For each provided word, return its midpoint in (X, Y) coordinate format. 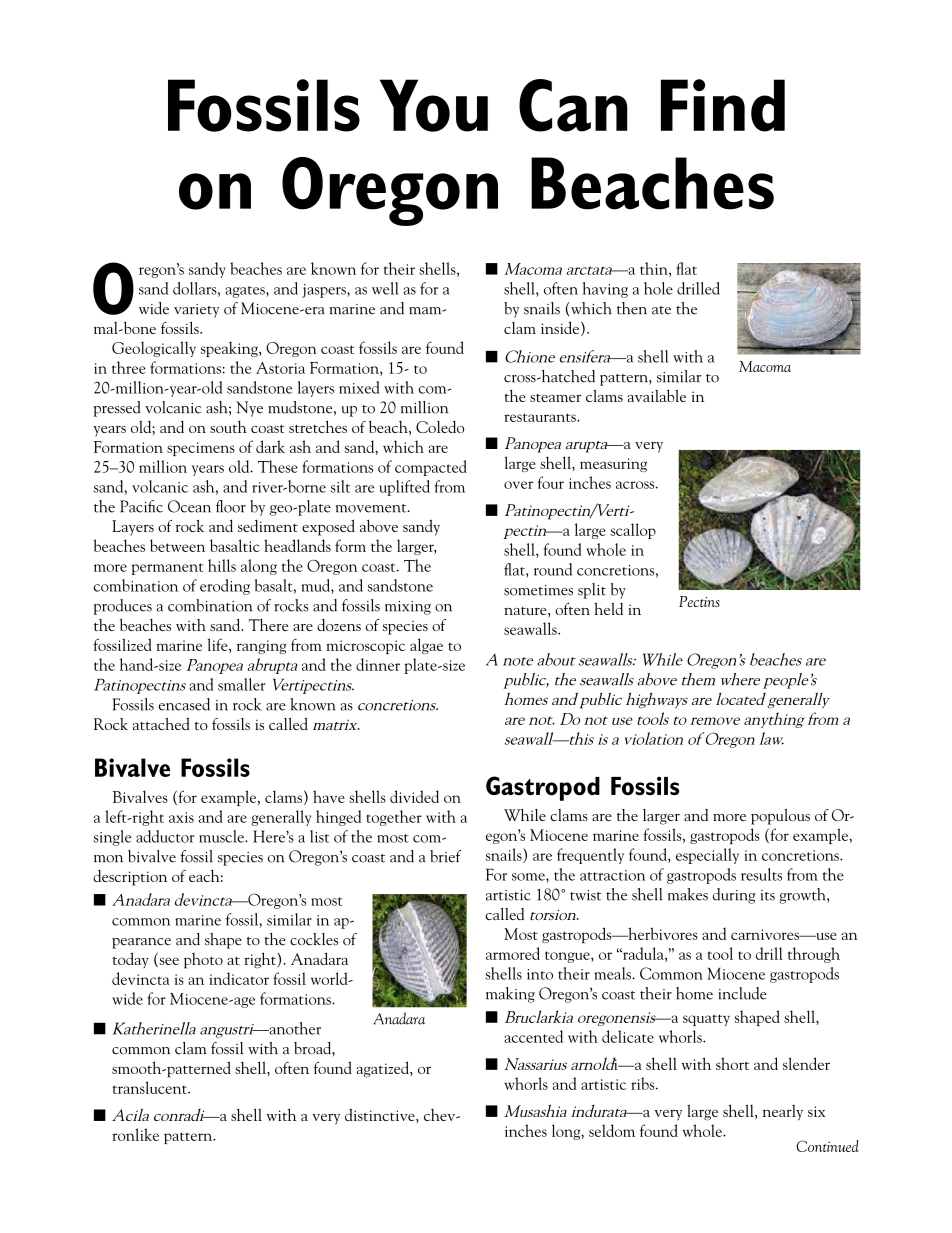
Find (723, 105)
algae (426, 646)
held (608, 608)
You (434, 105)
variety (196, 311)
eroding (225, 587)
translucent (151, 1087)
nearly (783, 1113)
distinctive (381, 1115)
